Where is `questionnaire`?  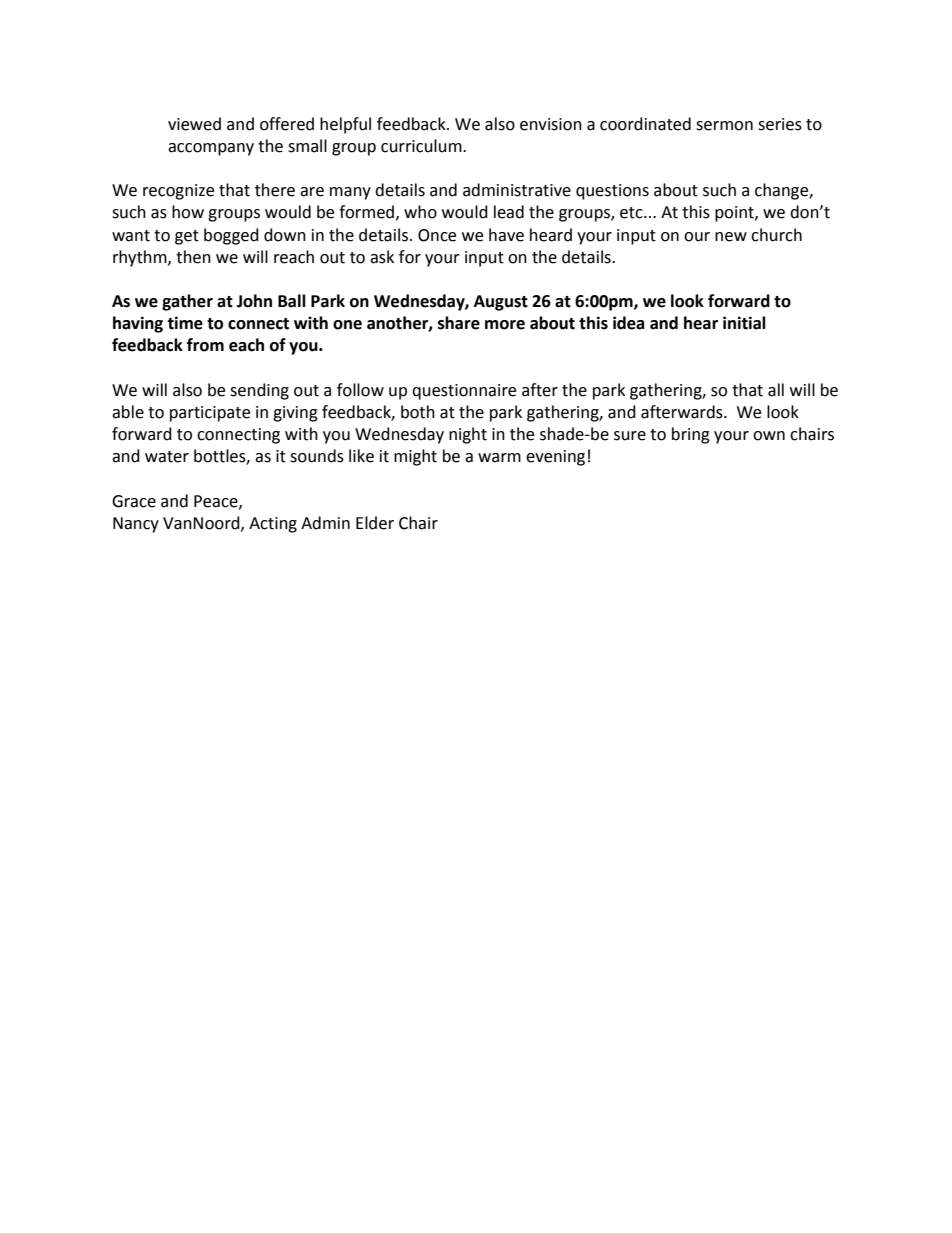 questionnaire is located at coordinates (464, 392).
